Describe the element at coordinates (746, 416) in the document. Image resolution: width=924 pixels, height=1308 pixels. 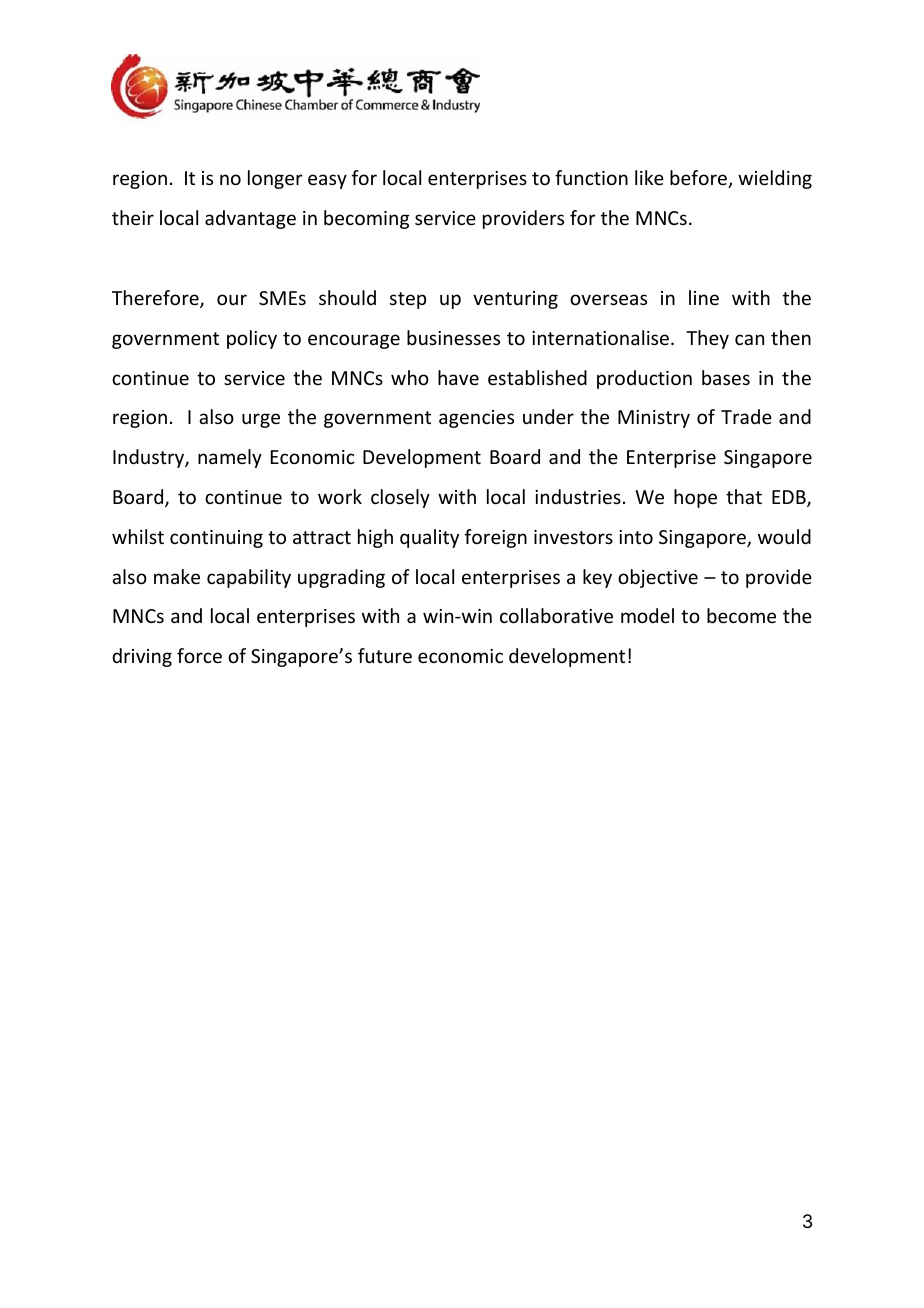
I see `Trade` at that location.
